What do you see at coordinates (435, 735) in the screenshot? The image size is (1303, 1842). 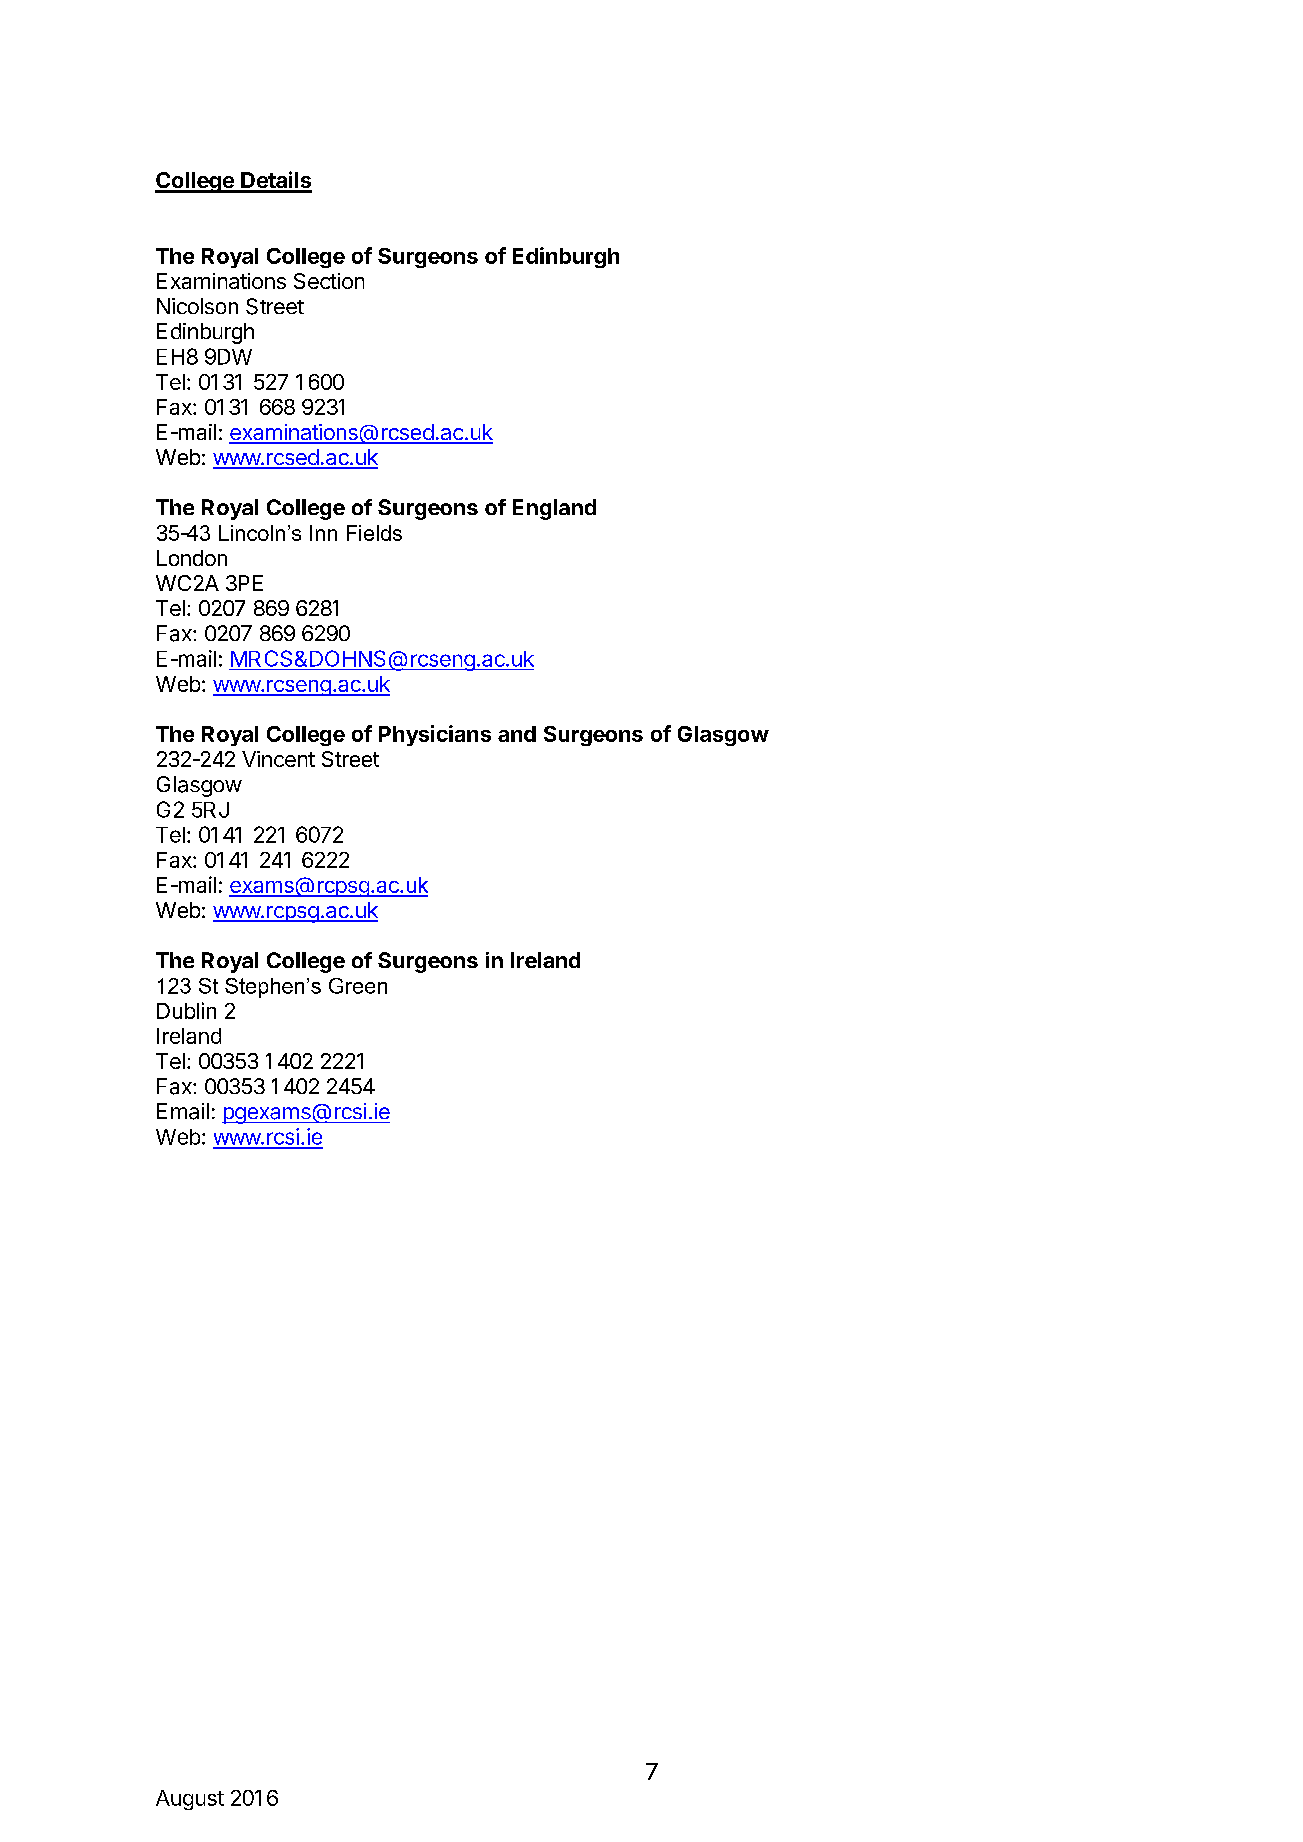 I see `Physicians` at bounding box center [435, 735].
